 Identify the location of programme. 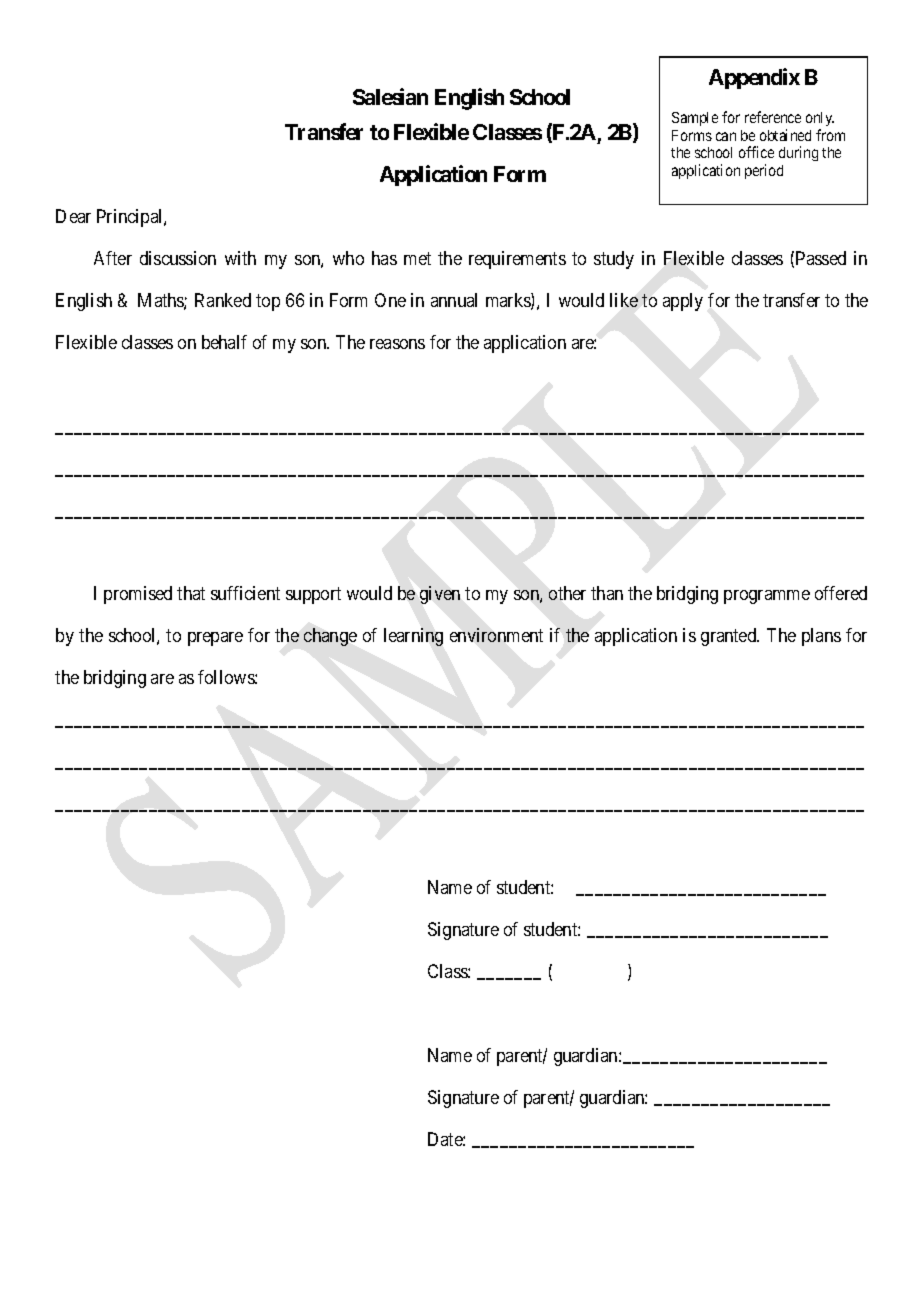
(767, 597).
